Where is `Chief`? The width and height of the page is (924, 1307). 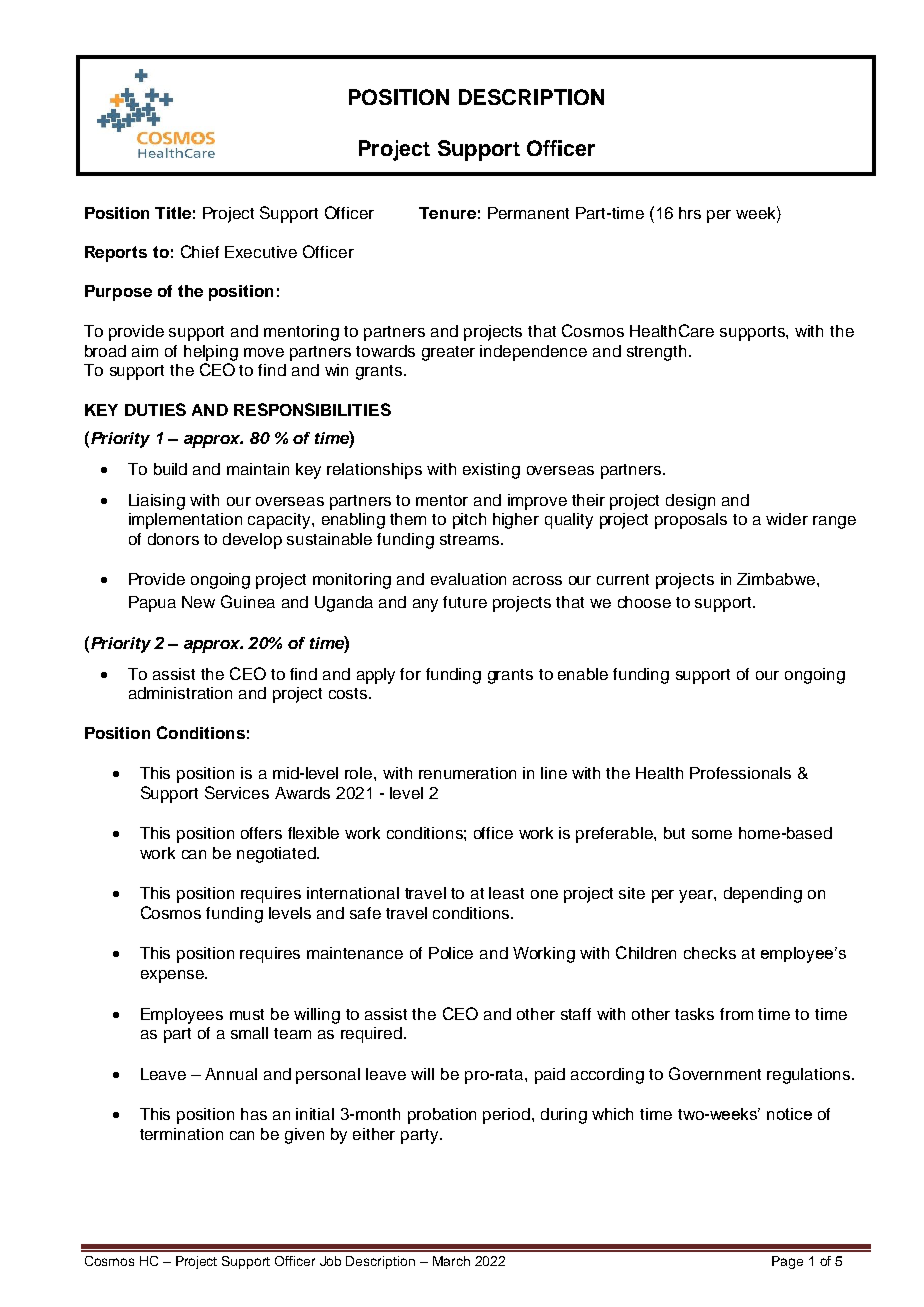 Chief is located at coordinates (200, 251).
